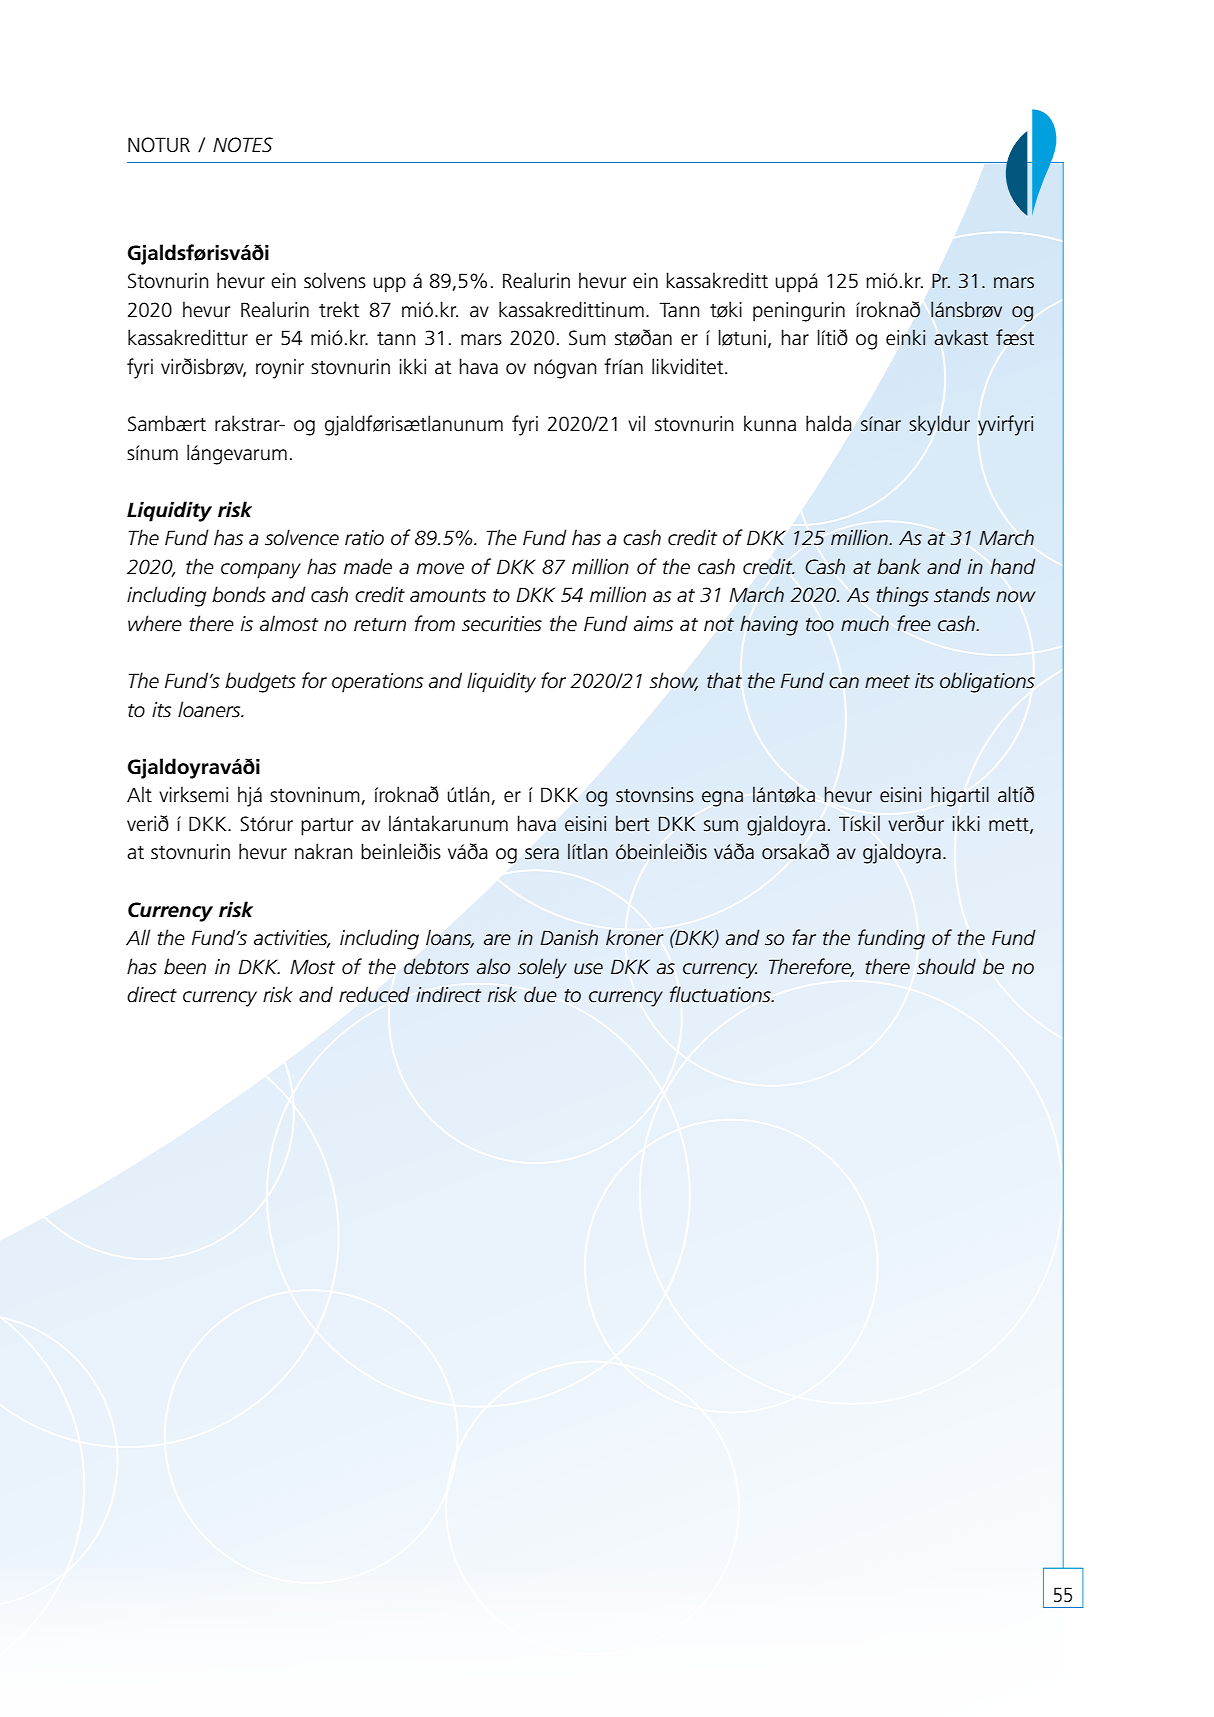 Image resolution: width=1214 pixels, height=1717 pixels. Describe the element at coordinates (210, 709) in the page. I see `loaners` at that location.
